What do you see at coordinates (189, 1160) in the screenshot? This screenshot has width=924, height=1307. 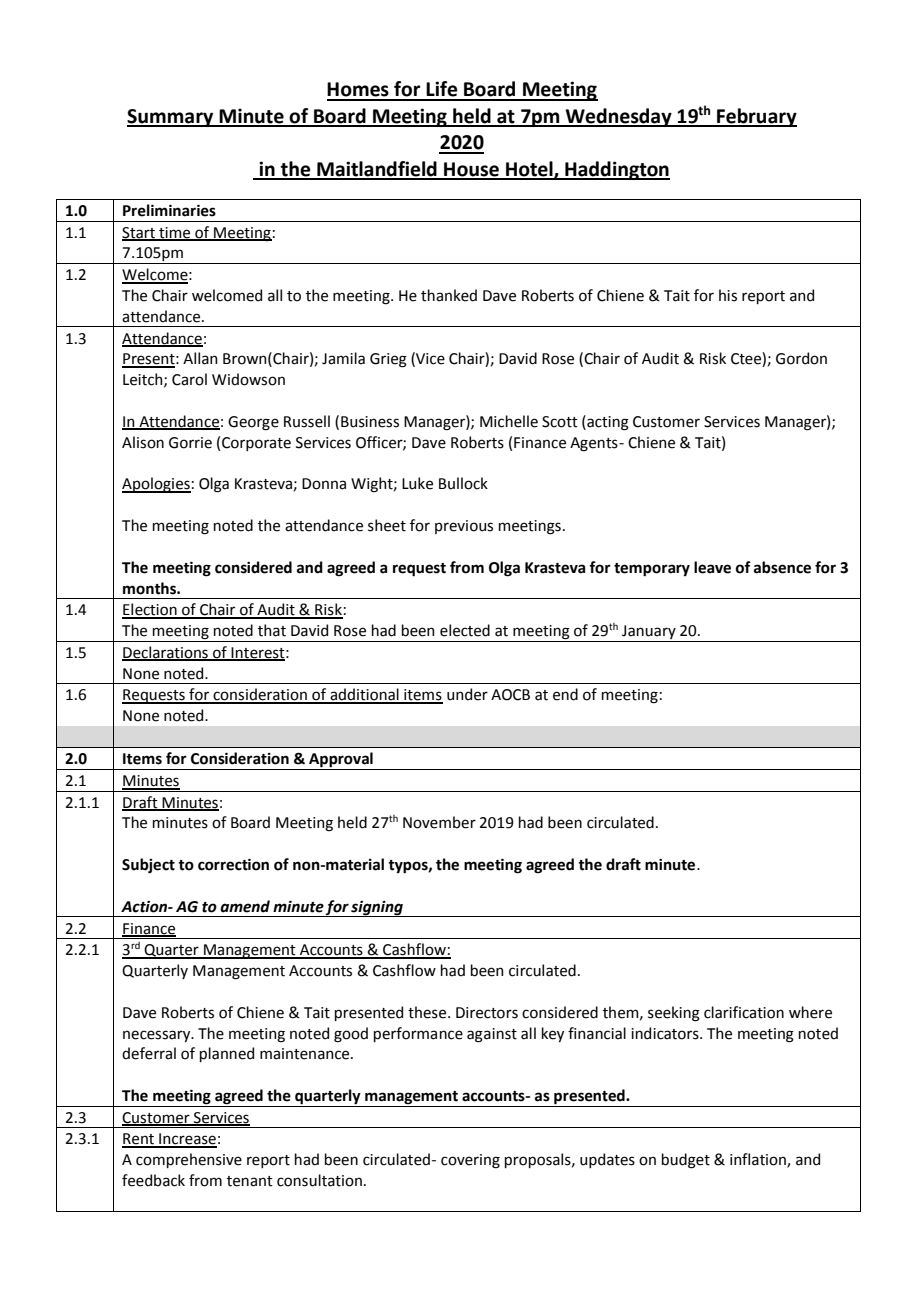 I see `comprehensive` at bounding box center [189, 1160].
